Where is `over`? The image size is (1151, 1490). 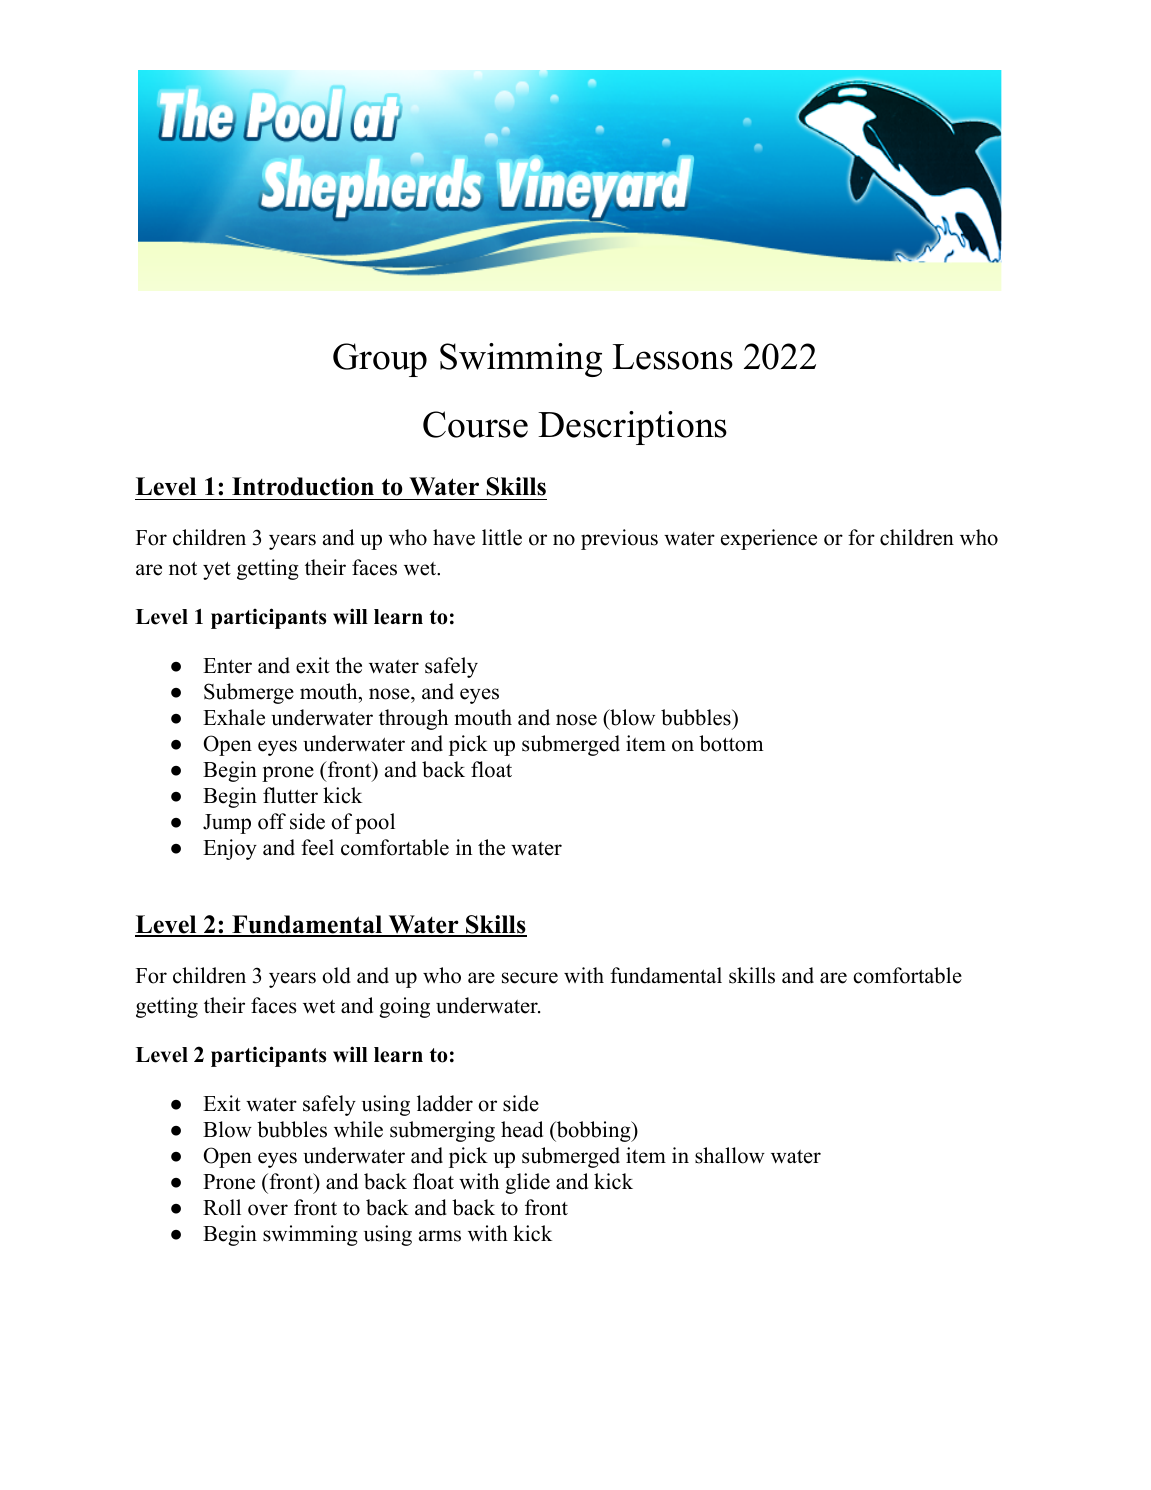
over is located at coordinates (268, 1210).
